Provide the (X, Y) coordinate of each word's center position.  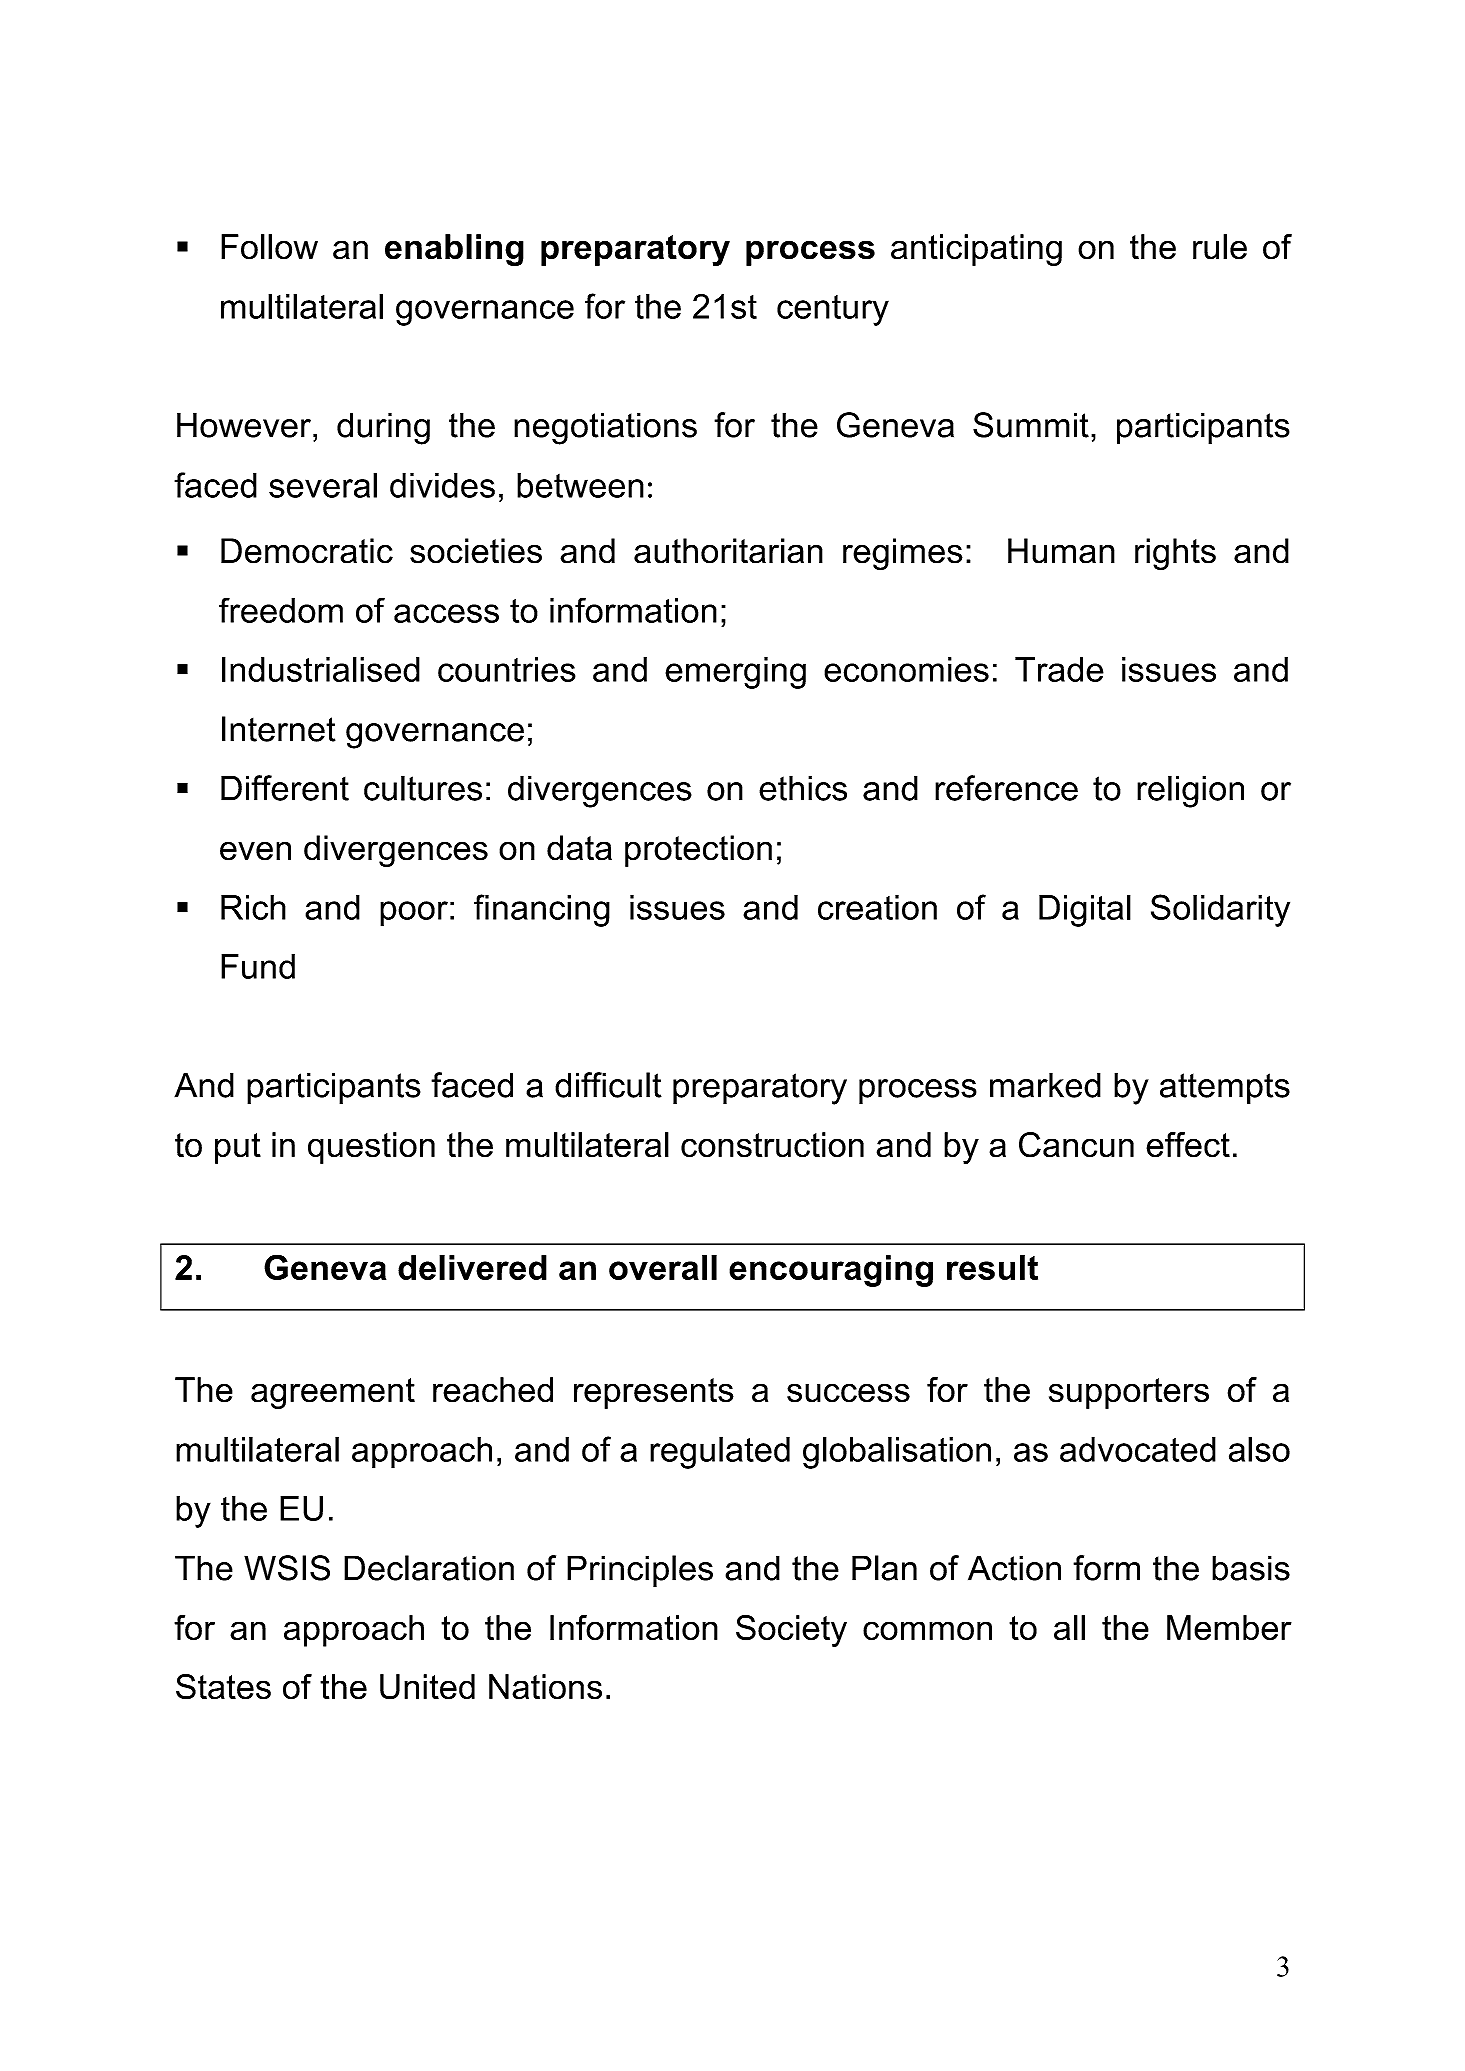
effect (1188, 1145)
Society (791, 1630)
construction (772, 1145)
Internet (279, 729)
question (371, 1148)
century (833, 310)
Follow (269, 247)
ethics (803, 788)
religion (1190, 791)
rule (1220, 247)
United (427, 1687)
